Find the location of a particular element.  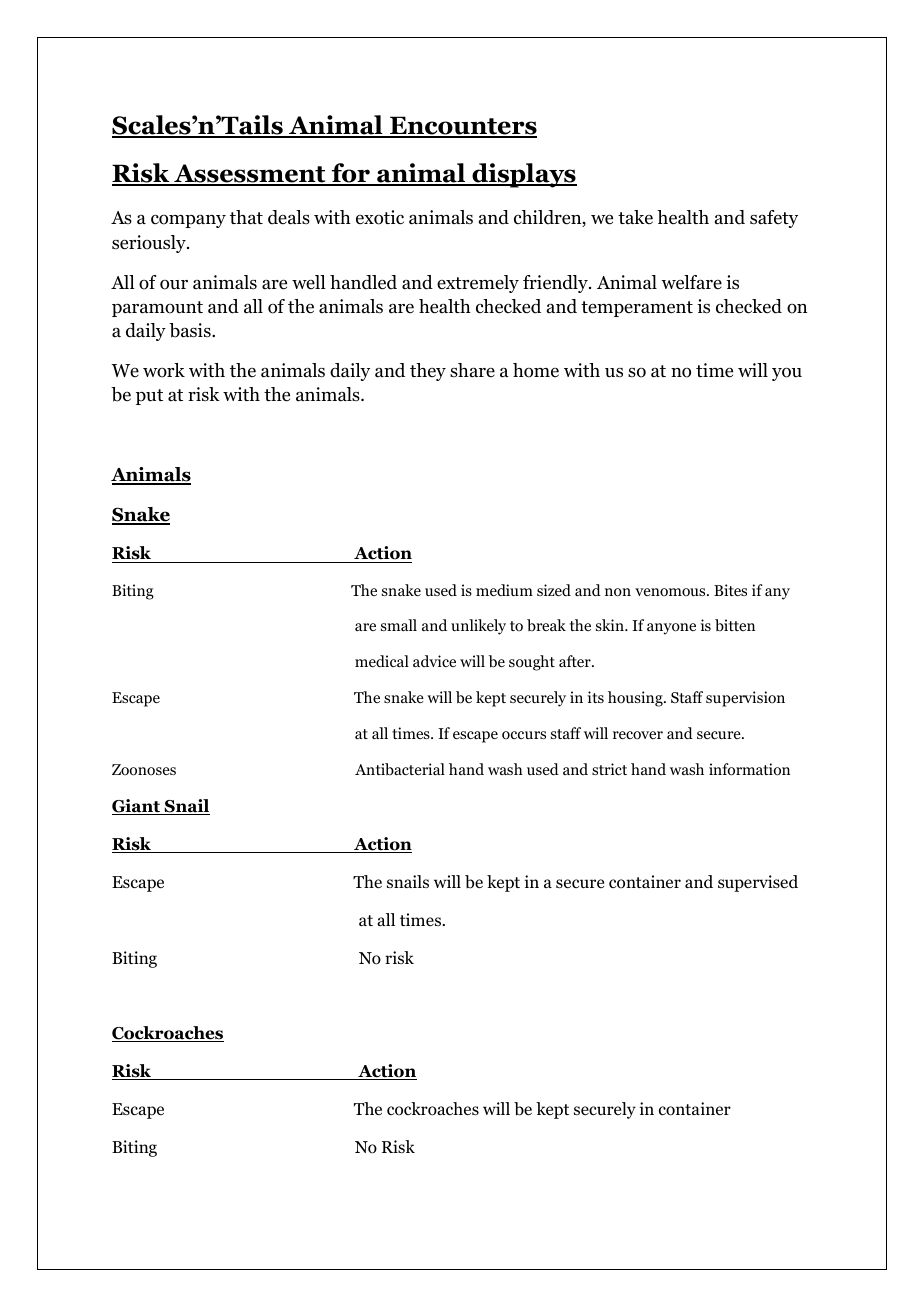

Bites is located at coordinates (730, 590).
